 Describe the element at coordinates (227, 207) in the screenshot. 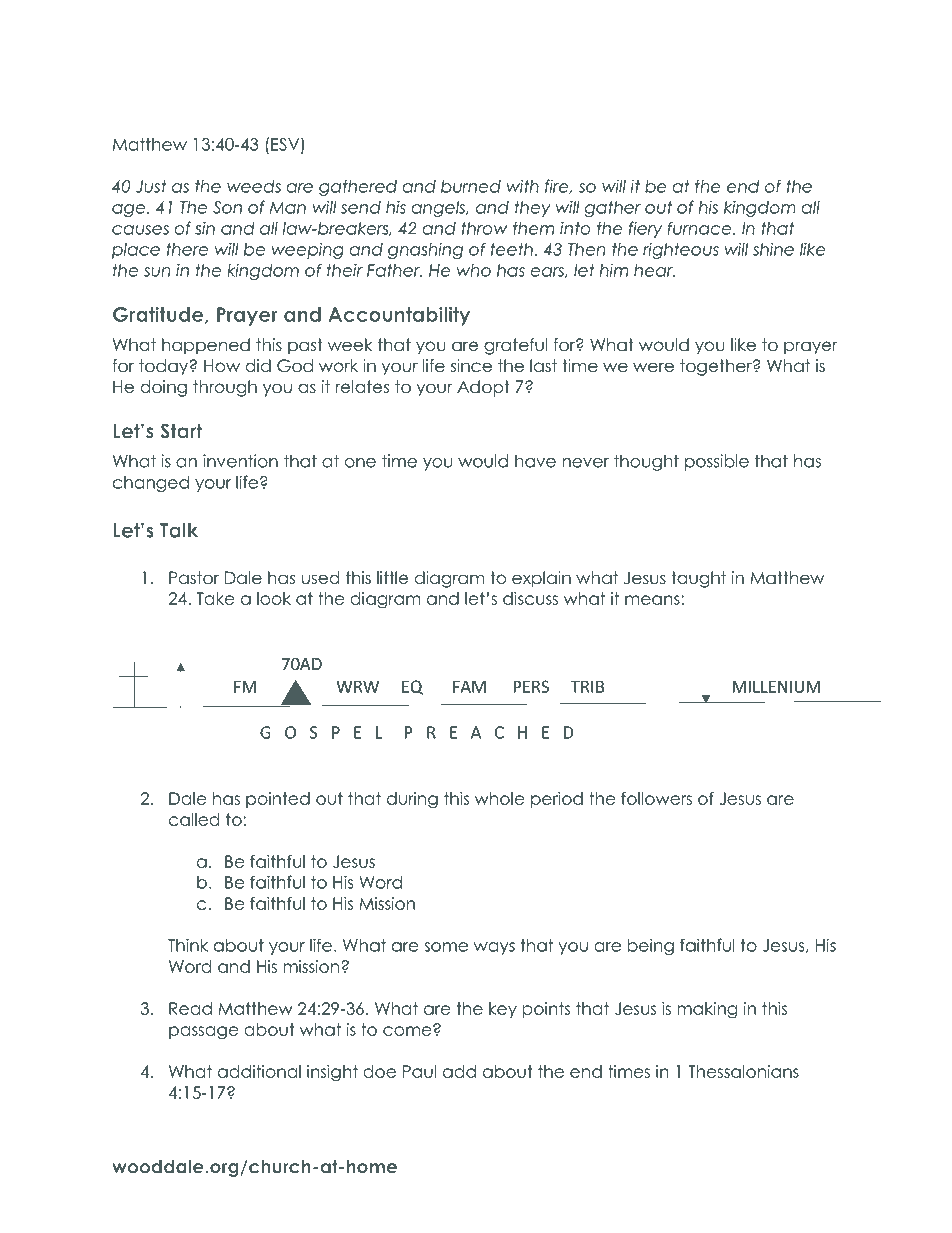

I see `Son` at that location.
